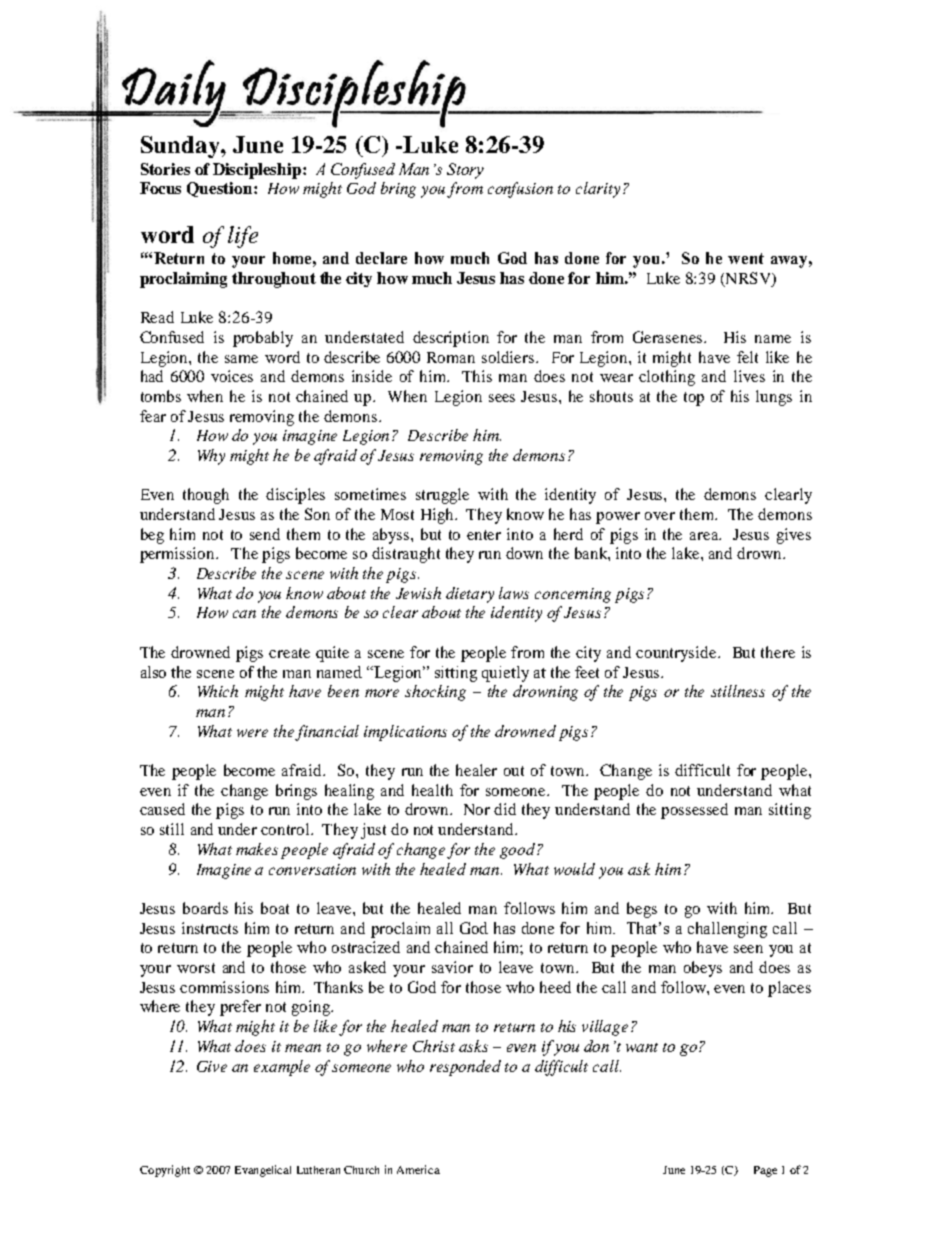  I want to click on Which, so click(218, 691).
